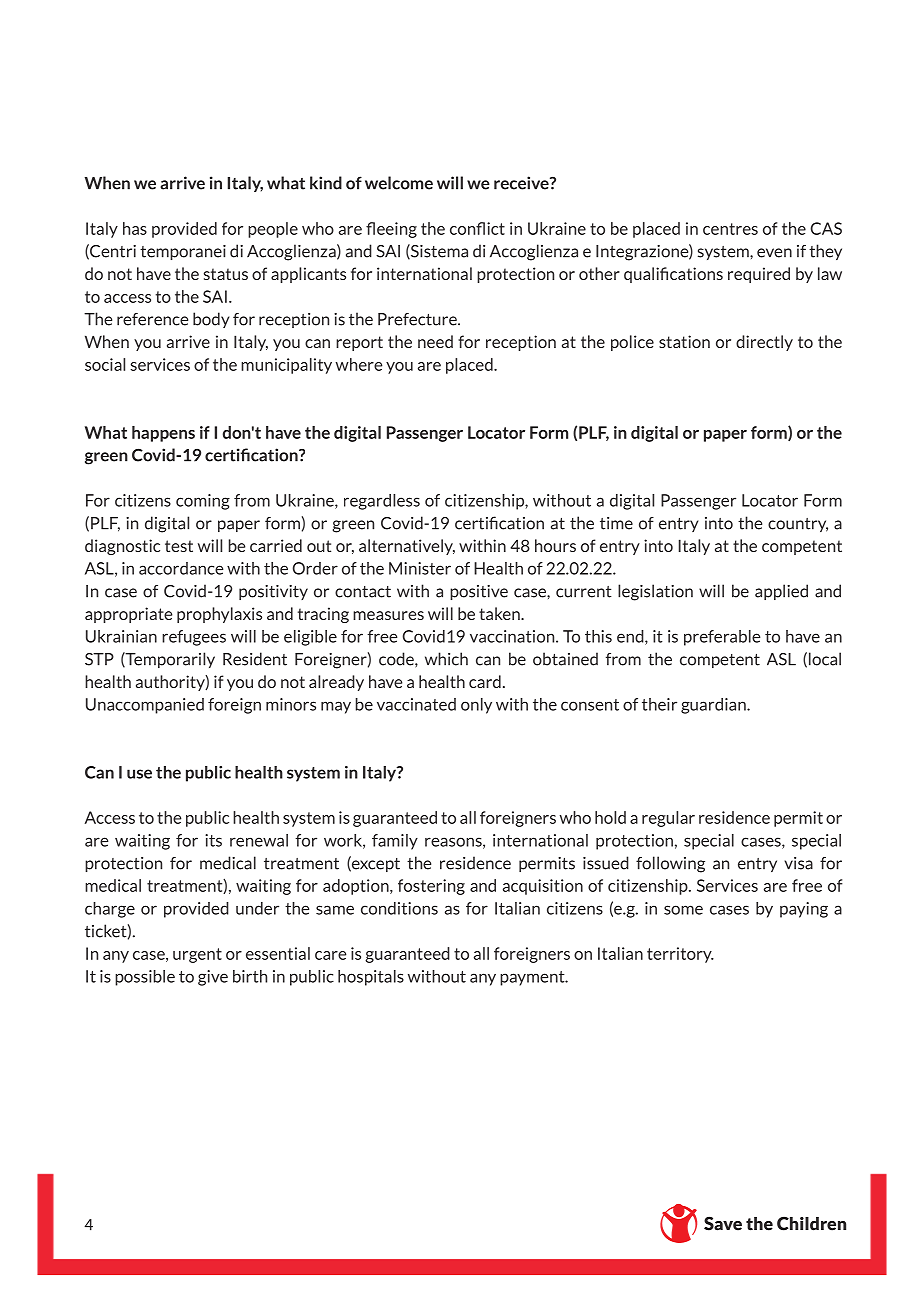 The height and width of the screenshot is (1308, 924). What do you see at coordinates (522, 183) in the screenshot?
I see `receive` at bounding box center [522, 183].
